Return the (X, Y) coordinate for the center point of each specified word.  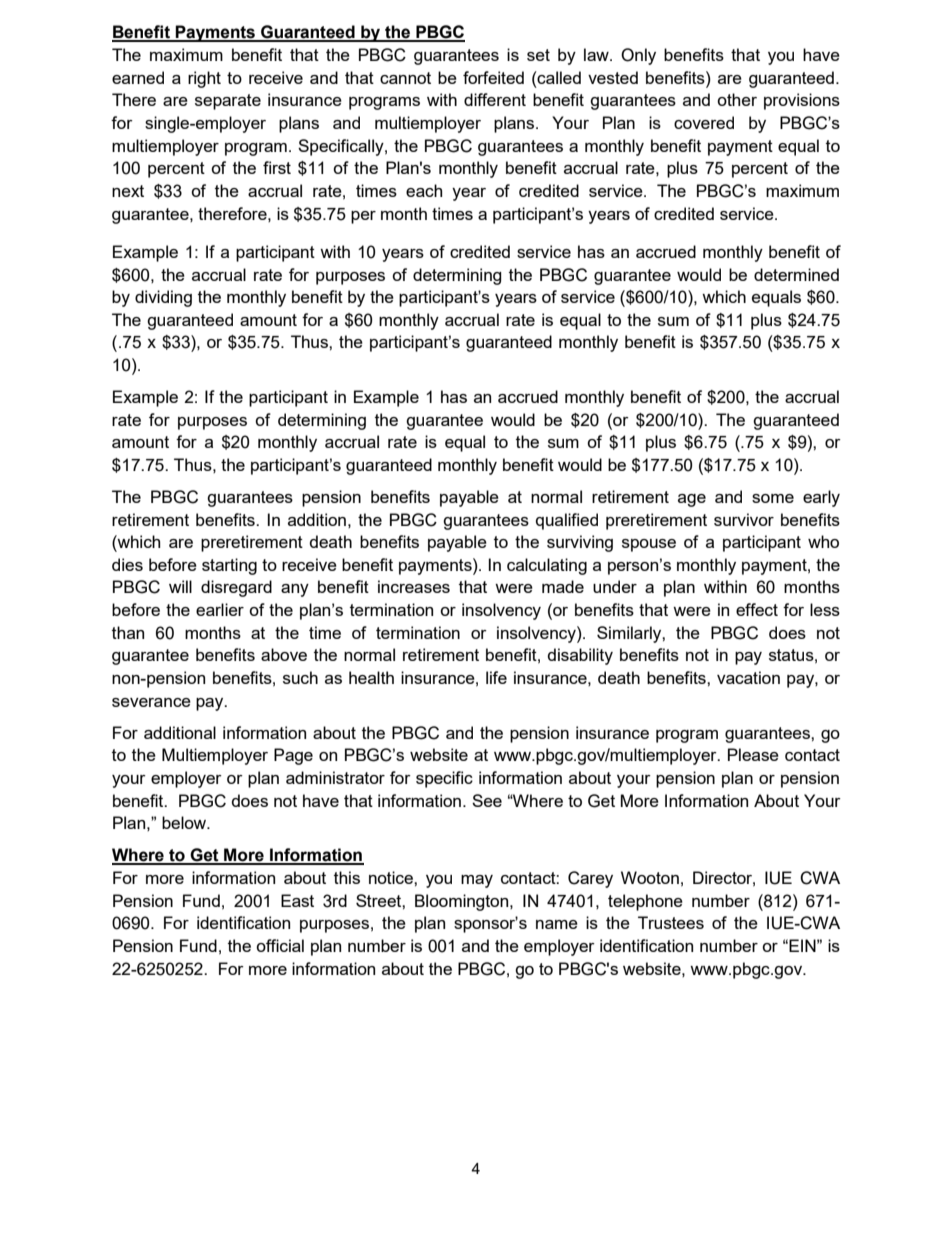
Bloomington (463, 902)
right (204, 79)
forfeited (493, 77)
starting (229, 566)
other (737, 99)
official (280, 945)
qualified (567, 521)
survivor (744, 519)
